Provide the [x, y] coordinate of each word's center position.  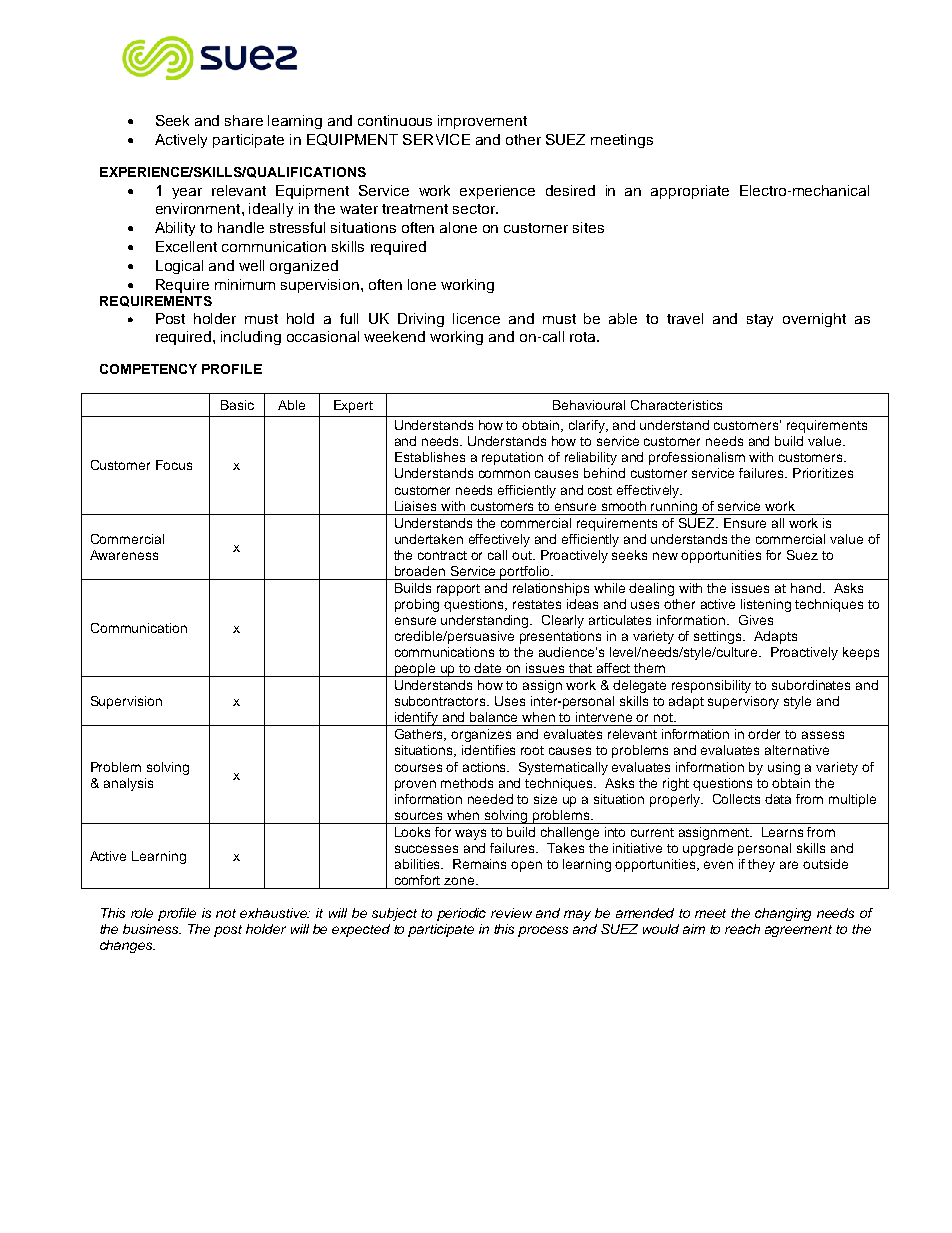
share [244, 120]
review [511, 913]
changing [783, 914]
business [152, 929]
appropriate [690, 192]
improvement [482, 122]
